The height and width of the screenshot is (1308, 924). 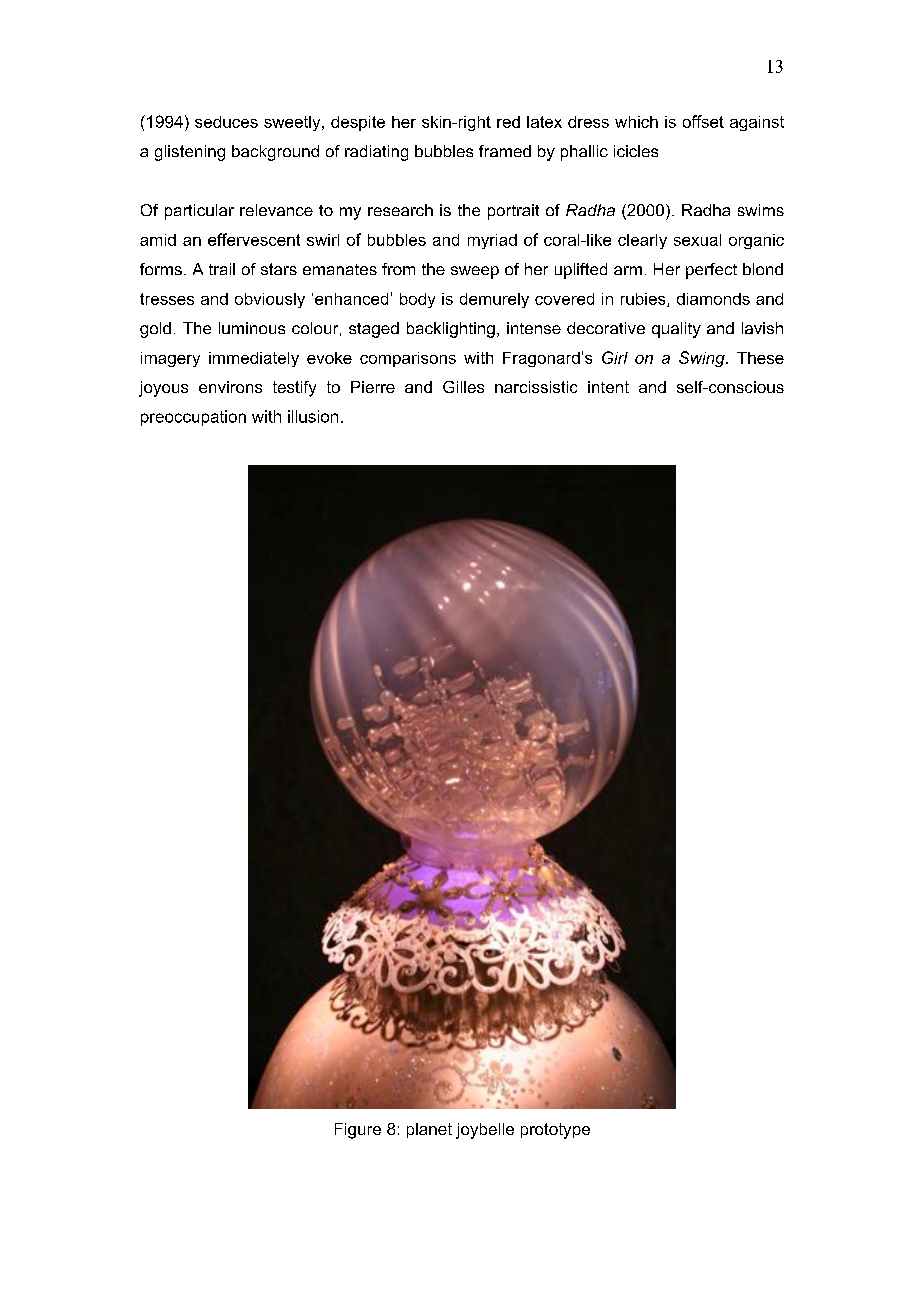 What do you see at coordinates (193, 418) in the screenshot?
I see `preoccupation` at bounding box center [193, 418].
